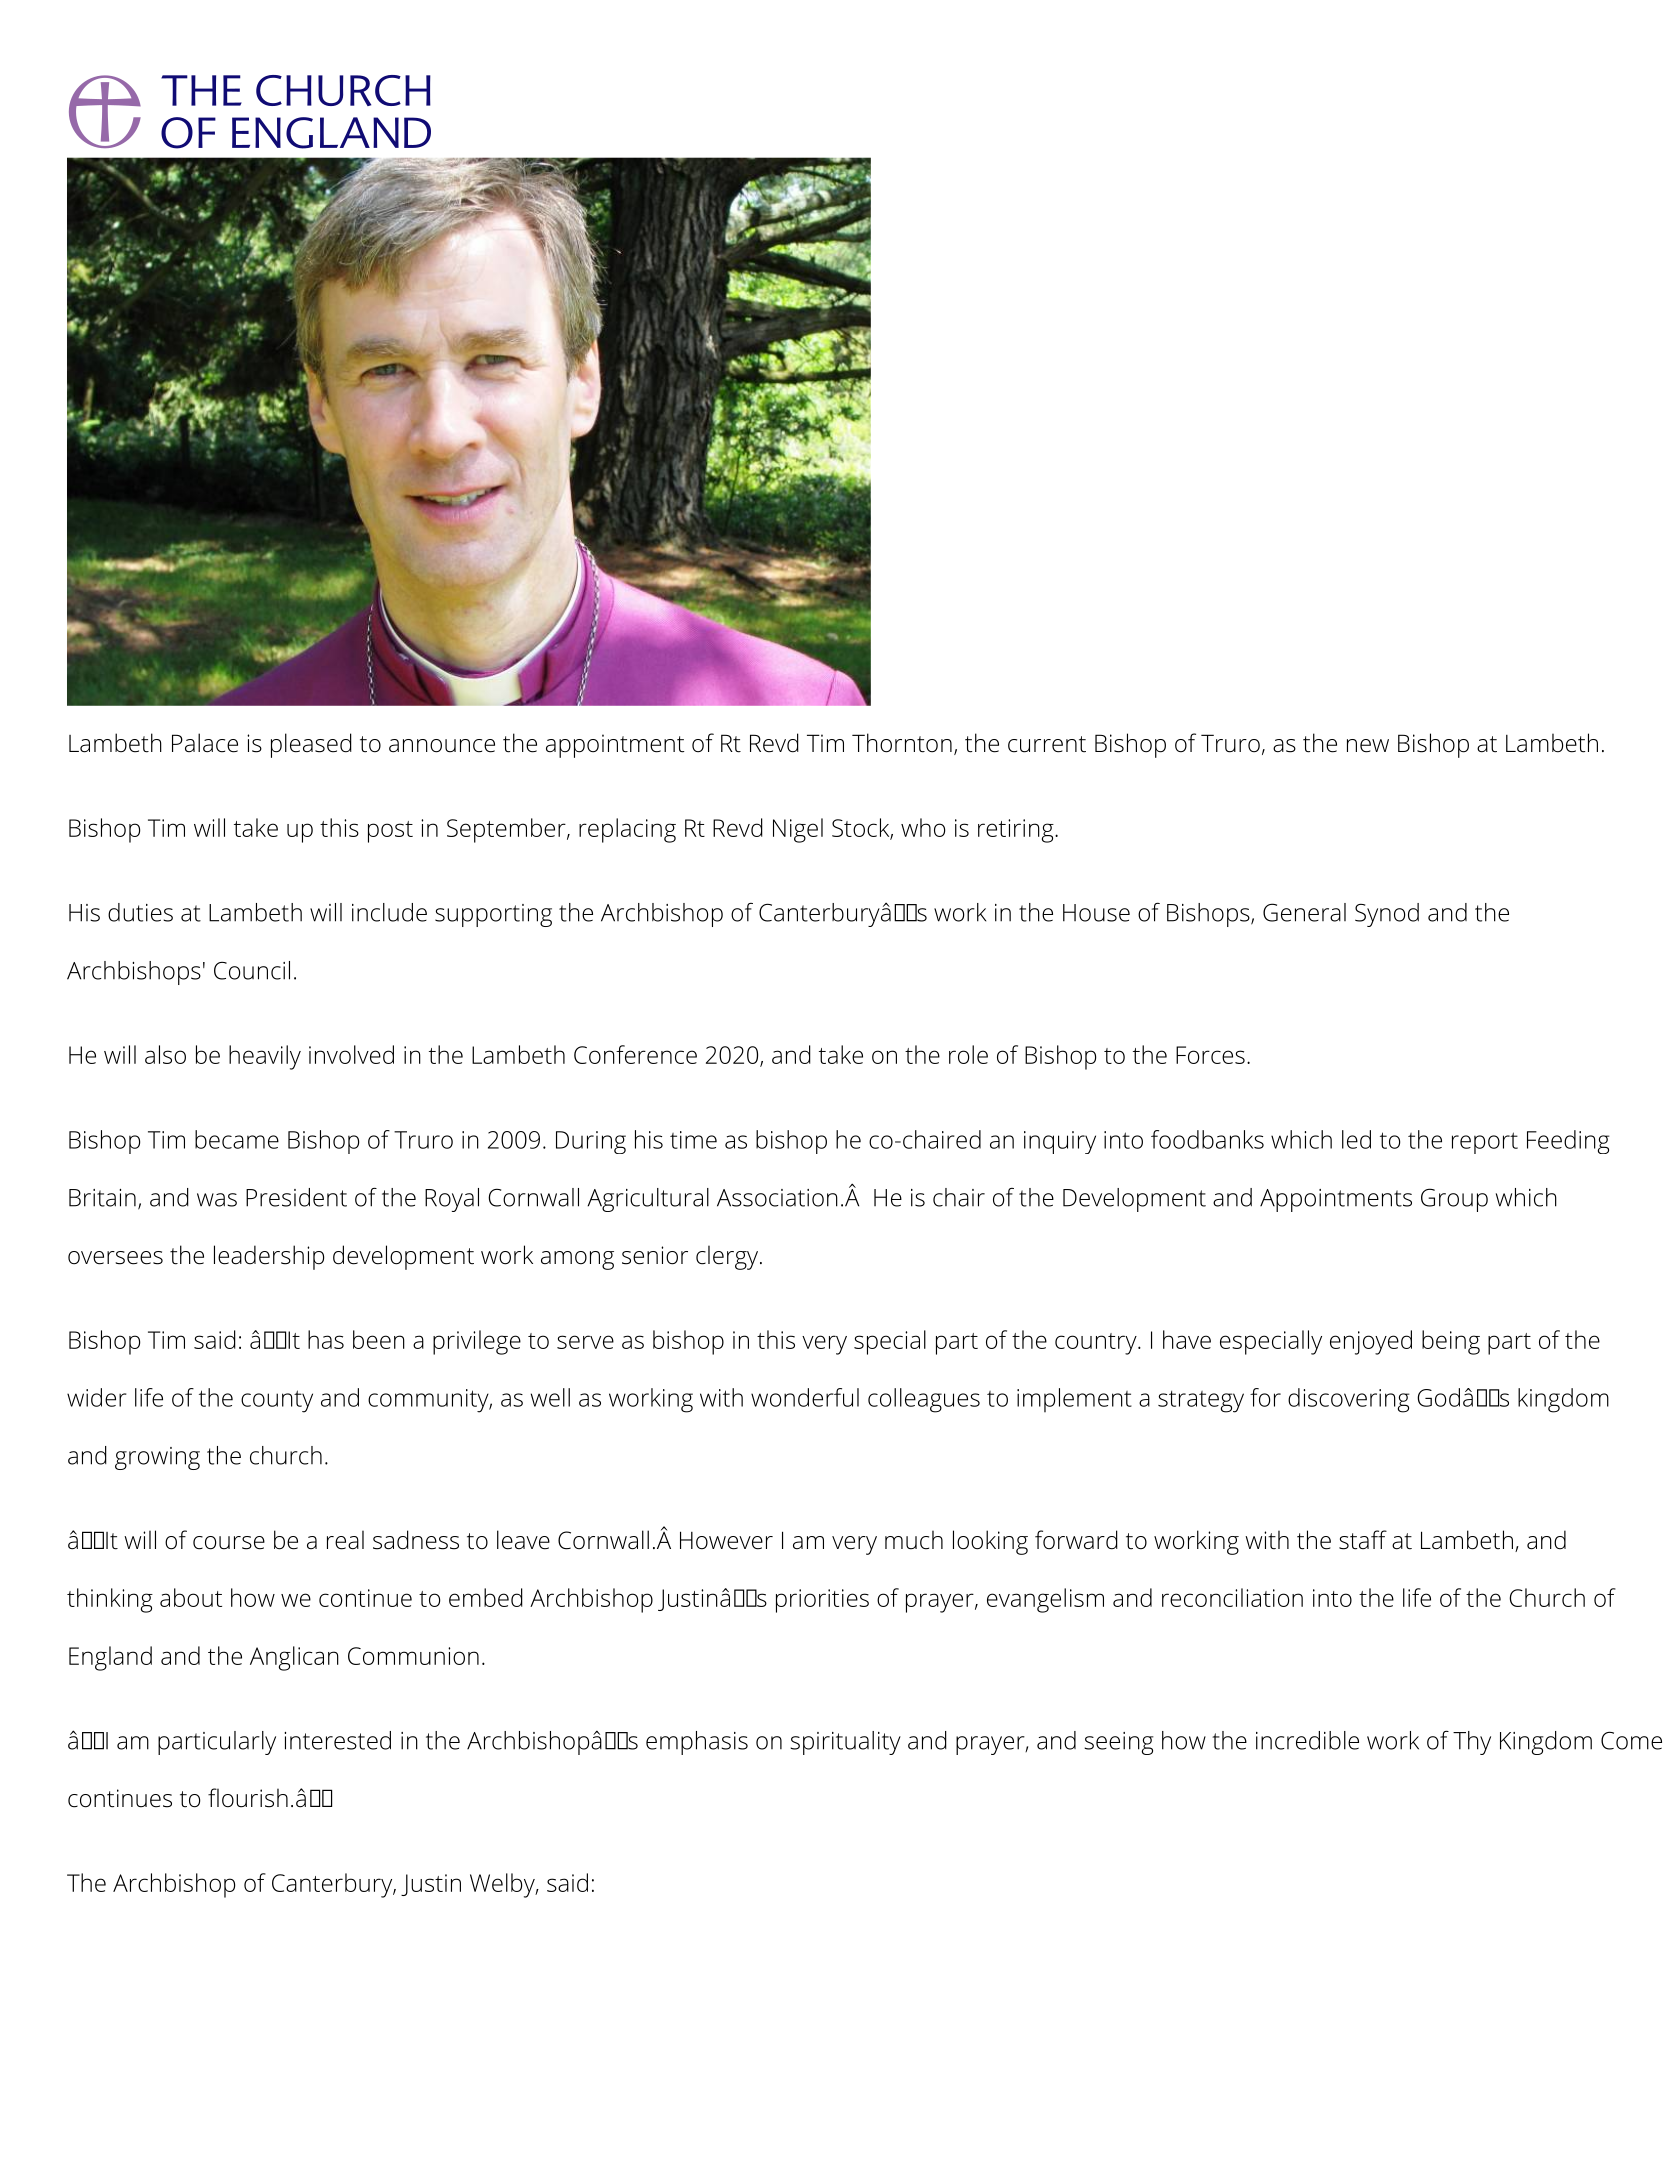 The image size is (1671, 2163). I want to click on interested, so click(337, 1740).
